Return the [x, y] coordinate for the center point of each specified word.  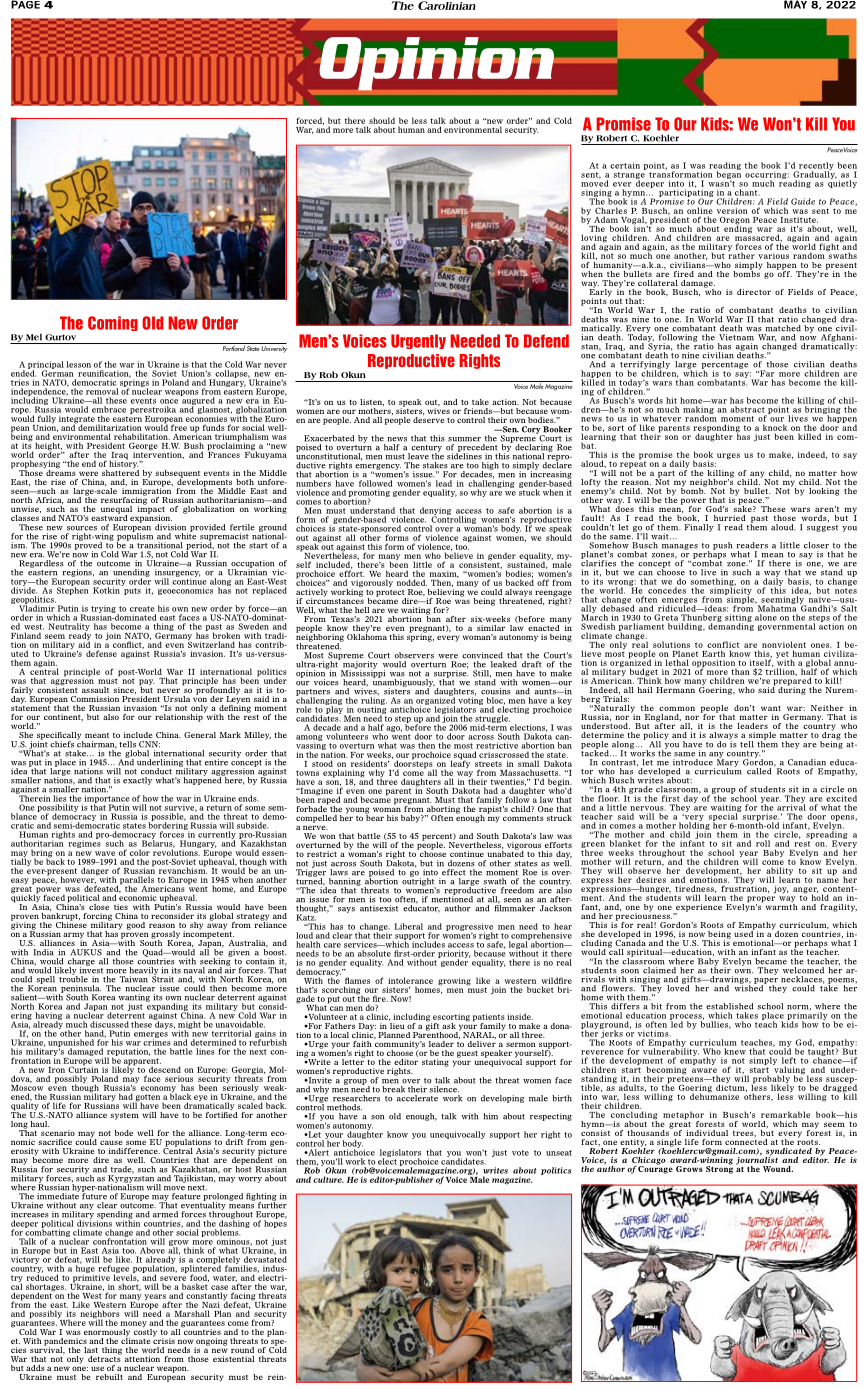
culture [328, 1179]
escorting [450, 1019]
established [729, 1006]
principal [46, 366]
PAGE [25, 4]
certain [625, 165]
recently [815, 167]
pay [147, 683]
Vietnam [736, 337]
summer [464, 439]
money [134, 1325]
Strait [163, 978]
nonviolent [784, 644]
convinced [482, 655]
